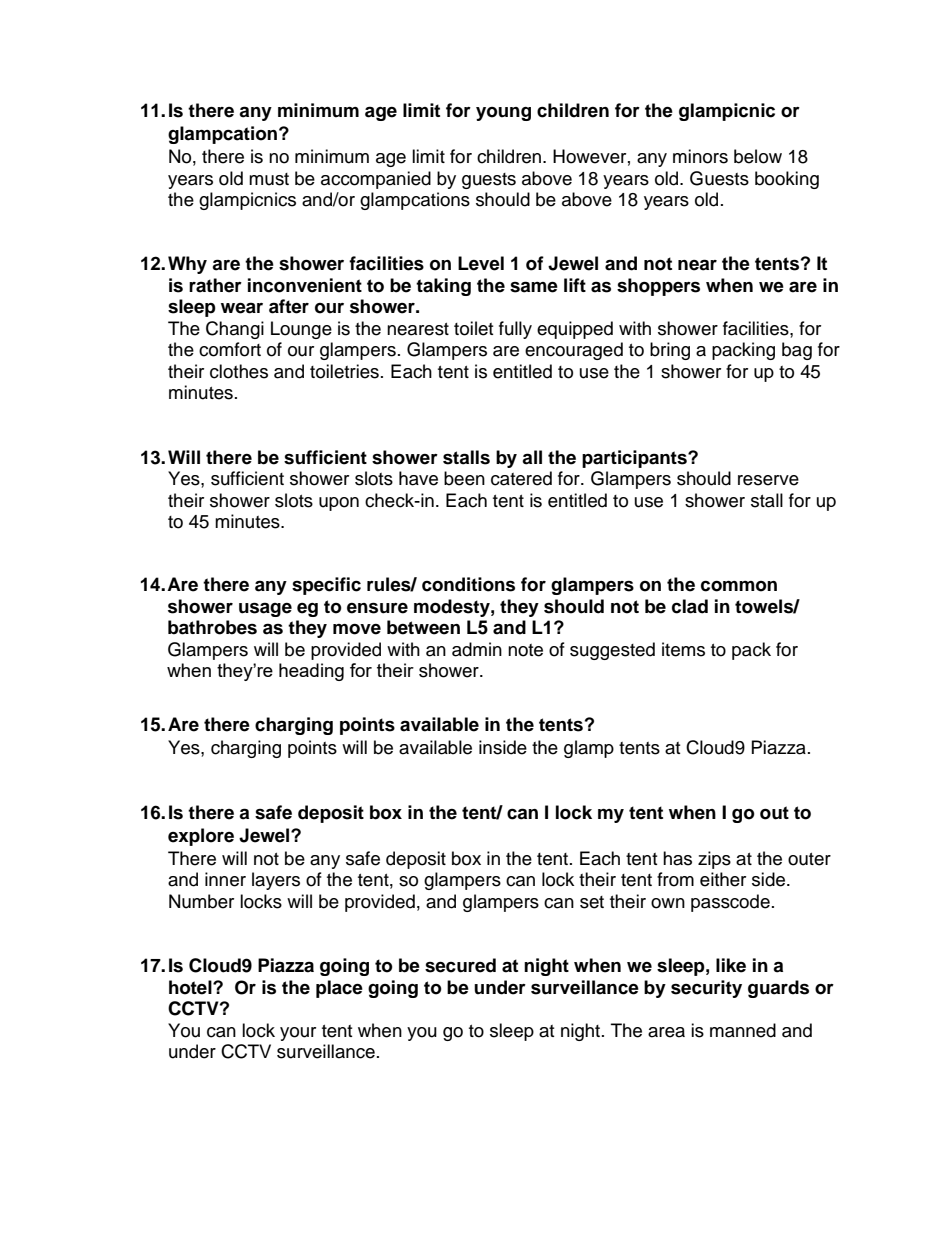 Image resolution: width=952 pixels, height=1233 pixels. I want to click on fully, so click(515, 330).
